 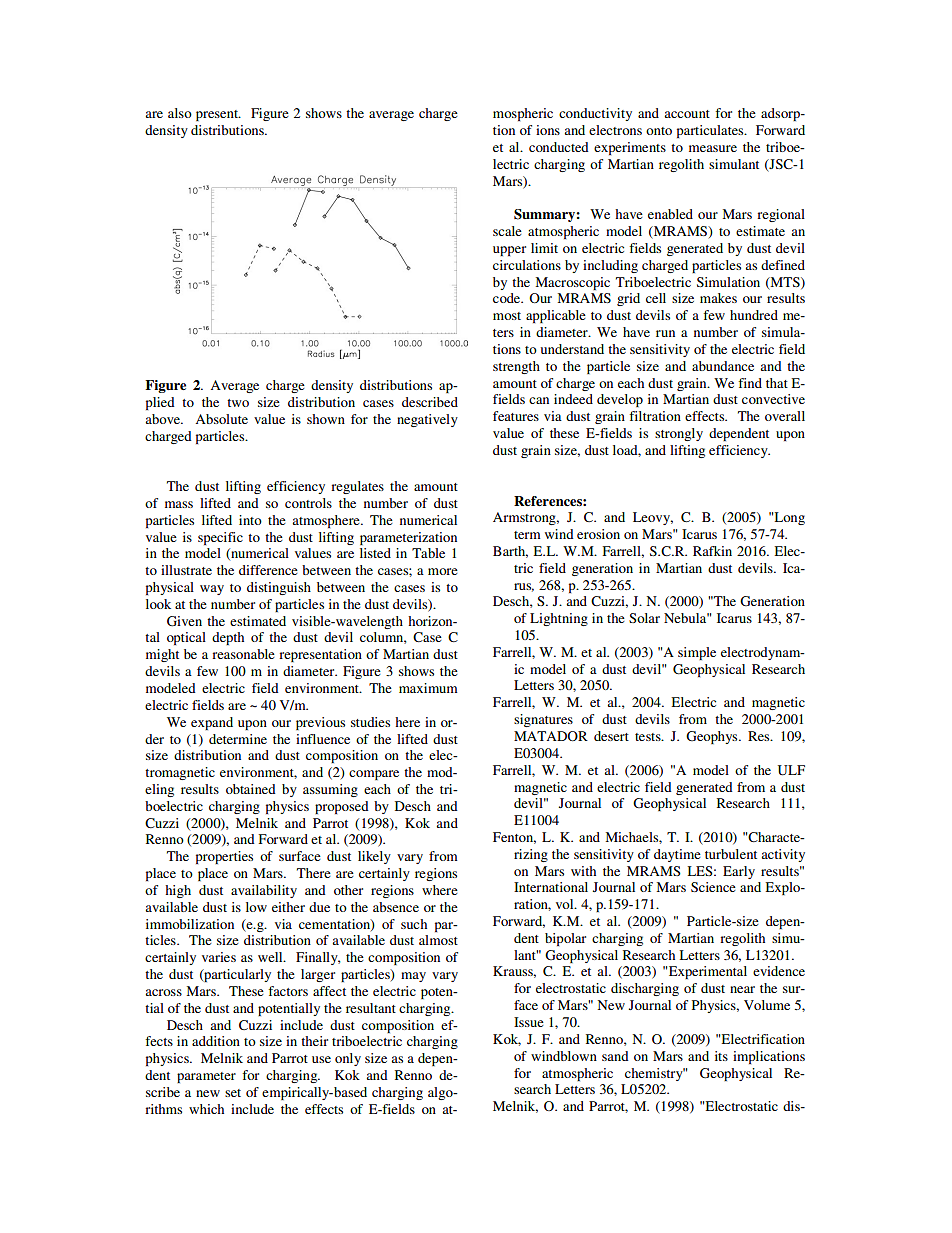 I want to click on obtained, so click(x=251, y=789).
